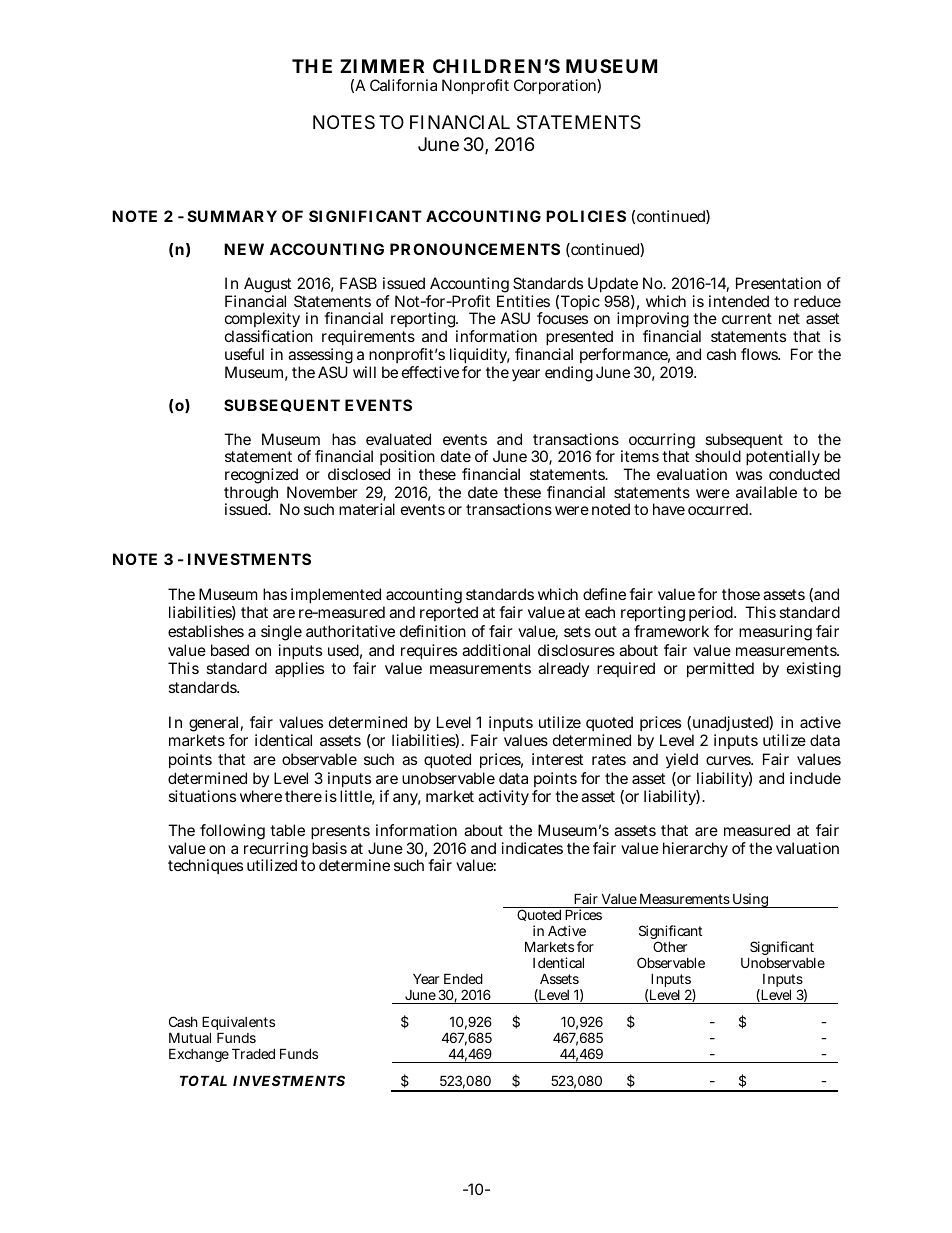 Image resolution: width=952 pixels, height=1233 pixels. What do you see at coordinates (449, 613) in the document?
I see `reported` at bounding box center [449, 613].
